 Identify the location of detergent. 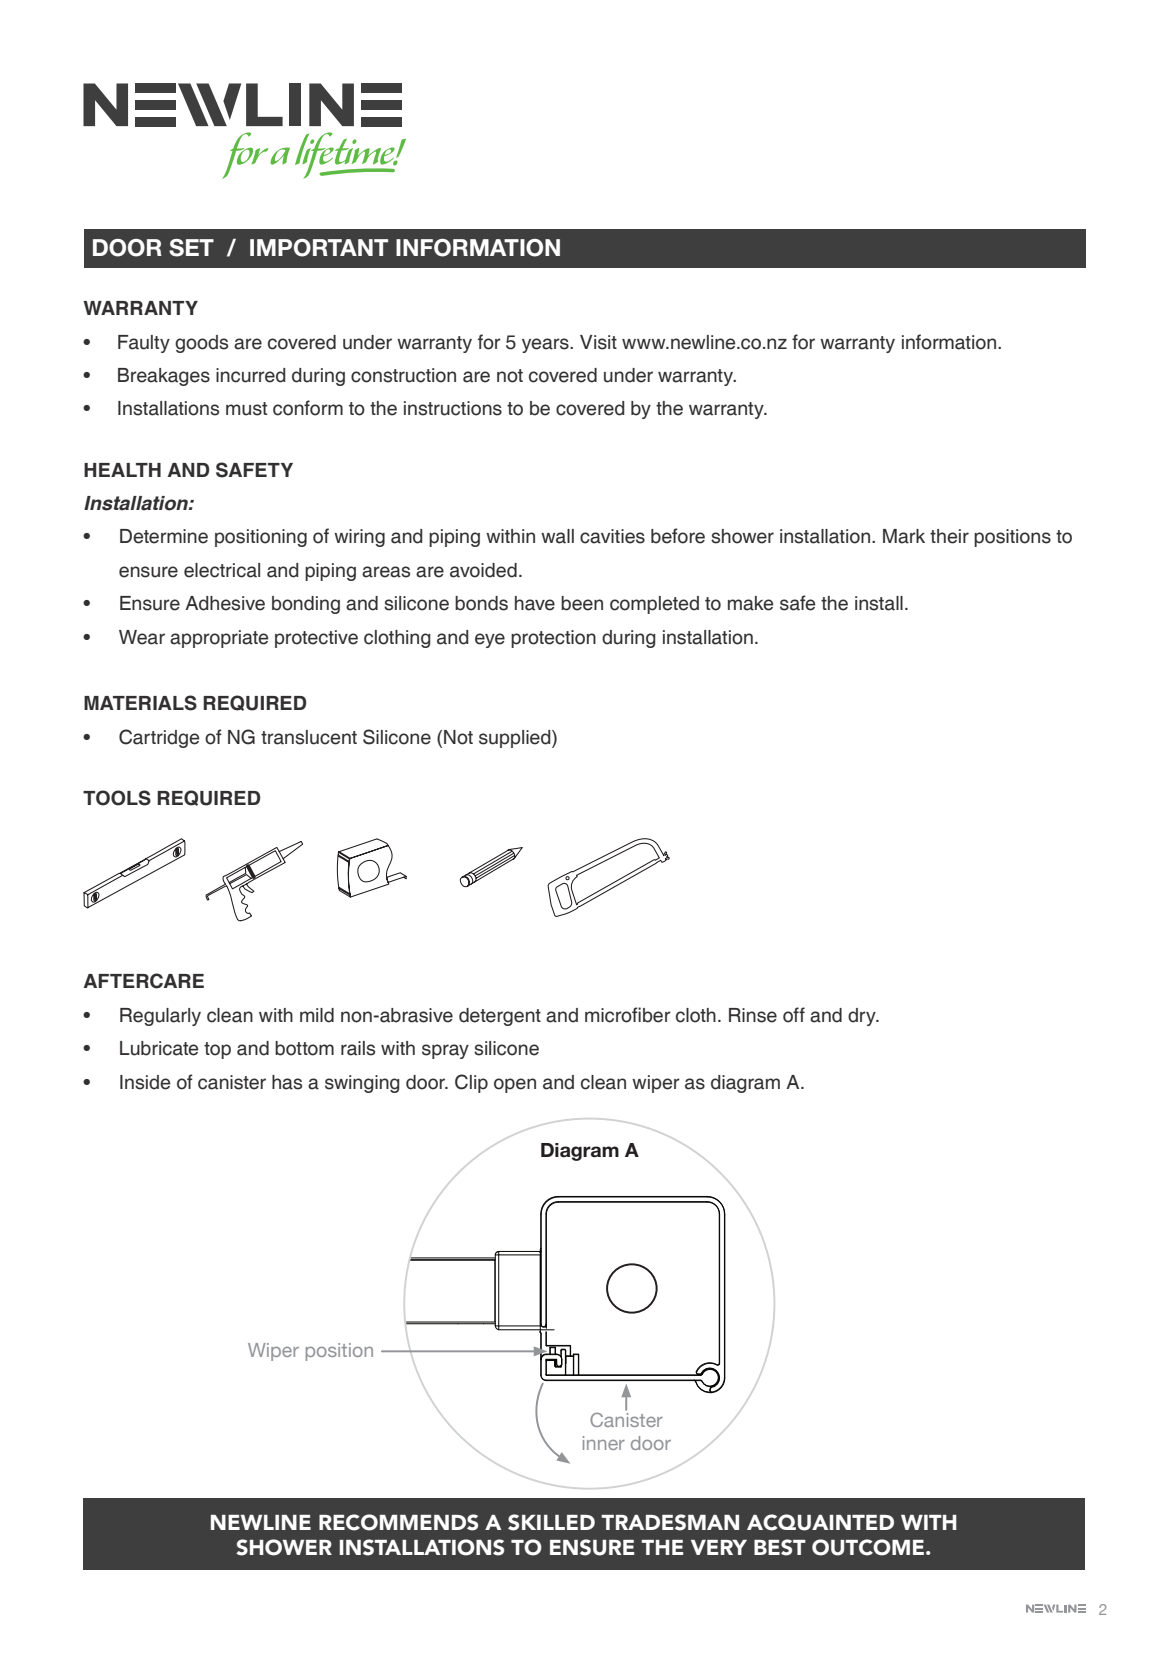
(500, 1017).
